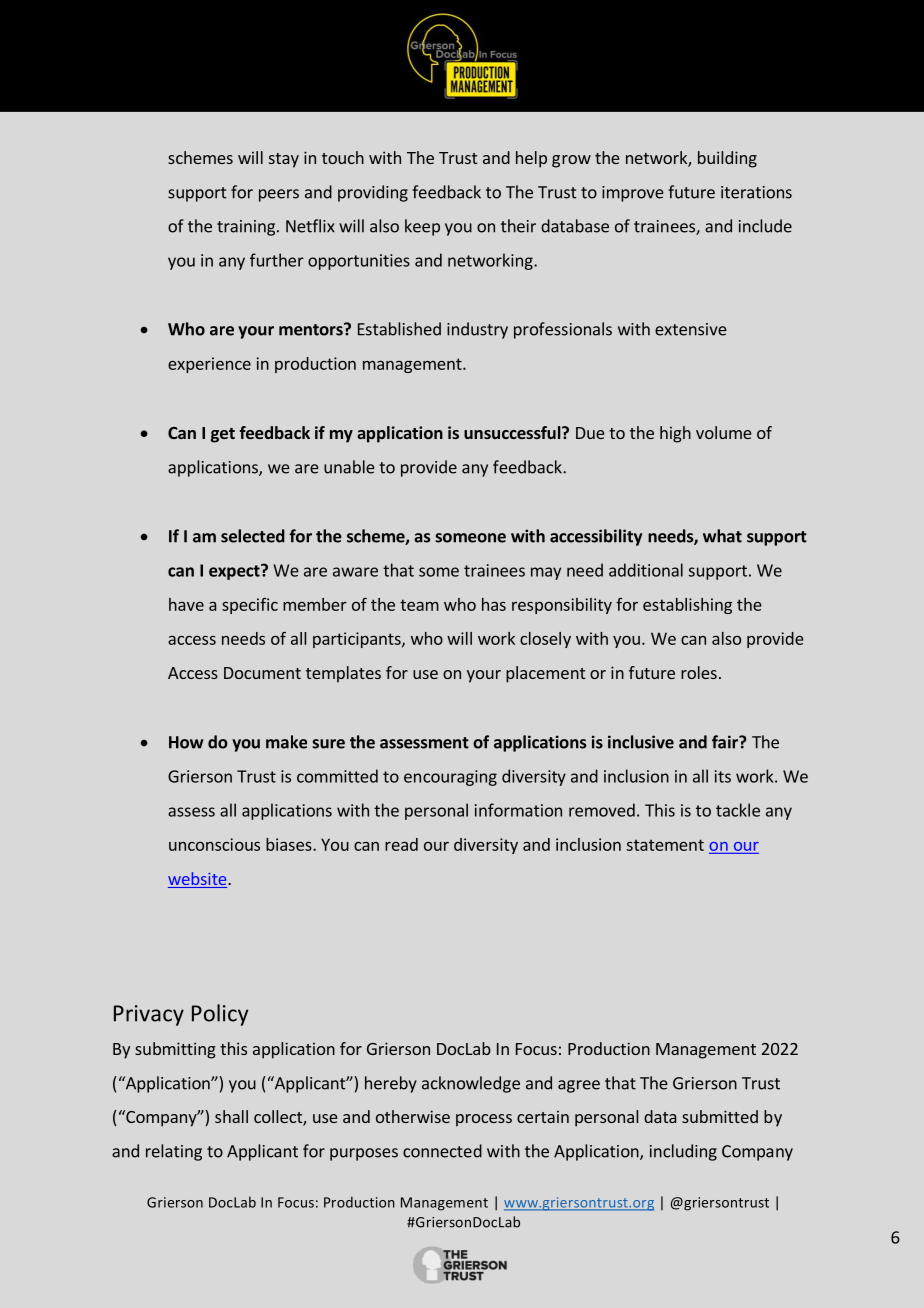 This screenshot has width=924, height=1308. What do you see at coordinates (484, 1120) in the screenshot?
I see `process` at bounding box center [484, 1120].
